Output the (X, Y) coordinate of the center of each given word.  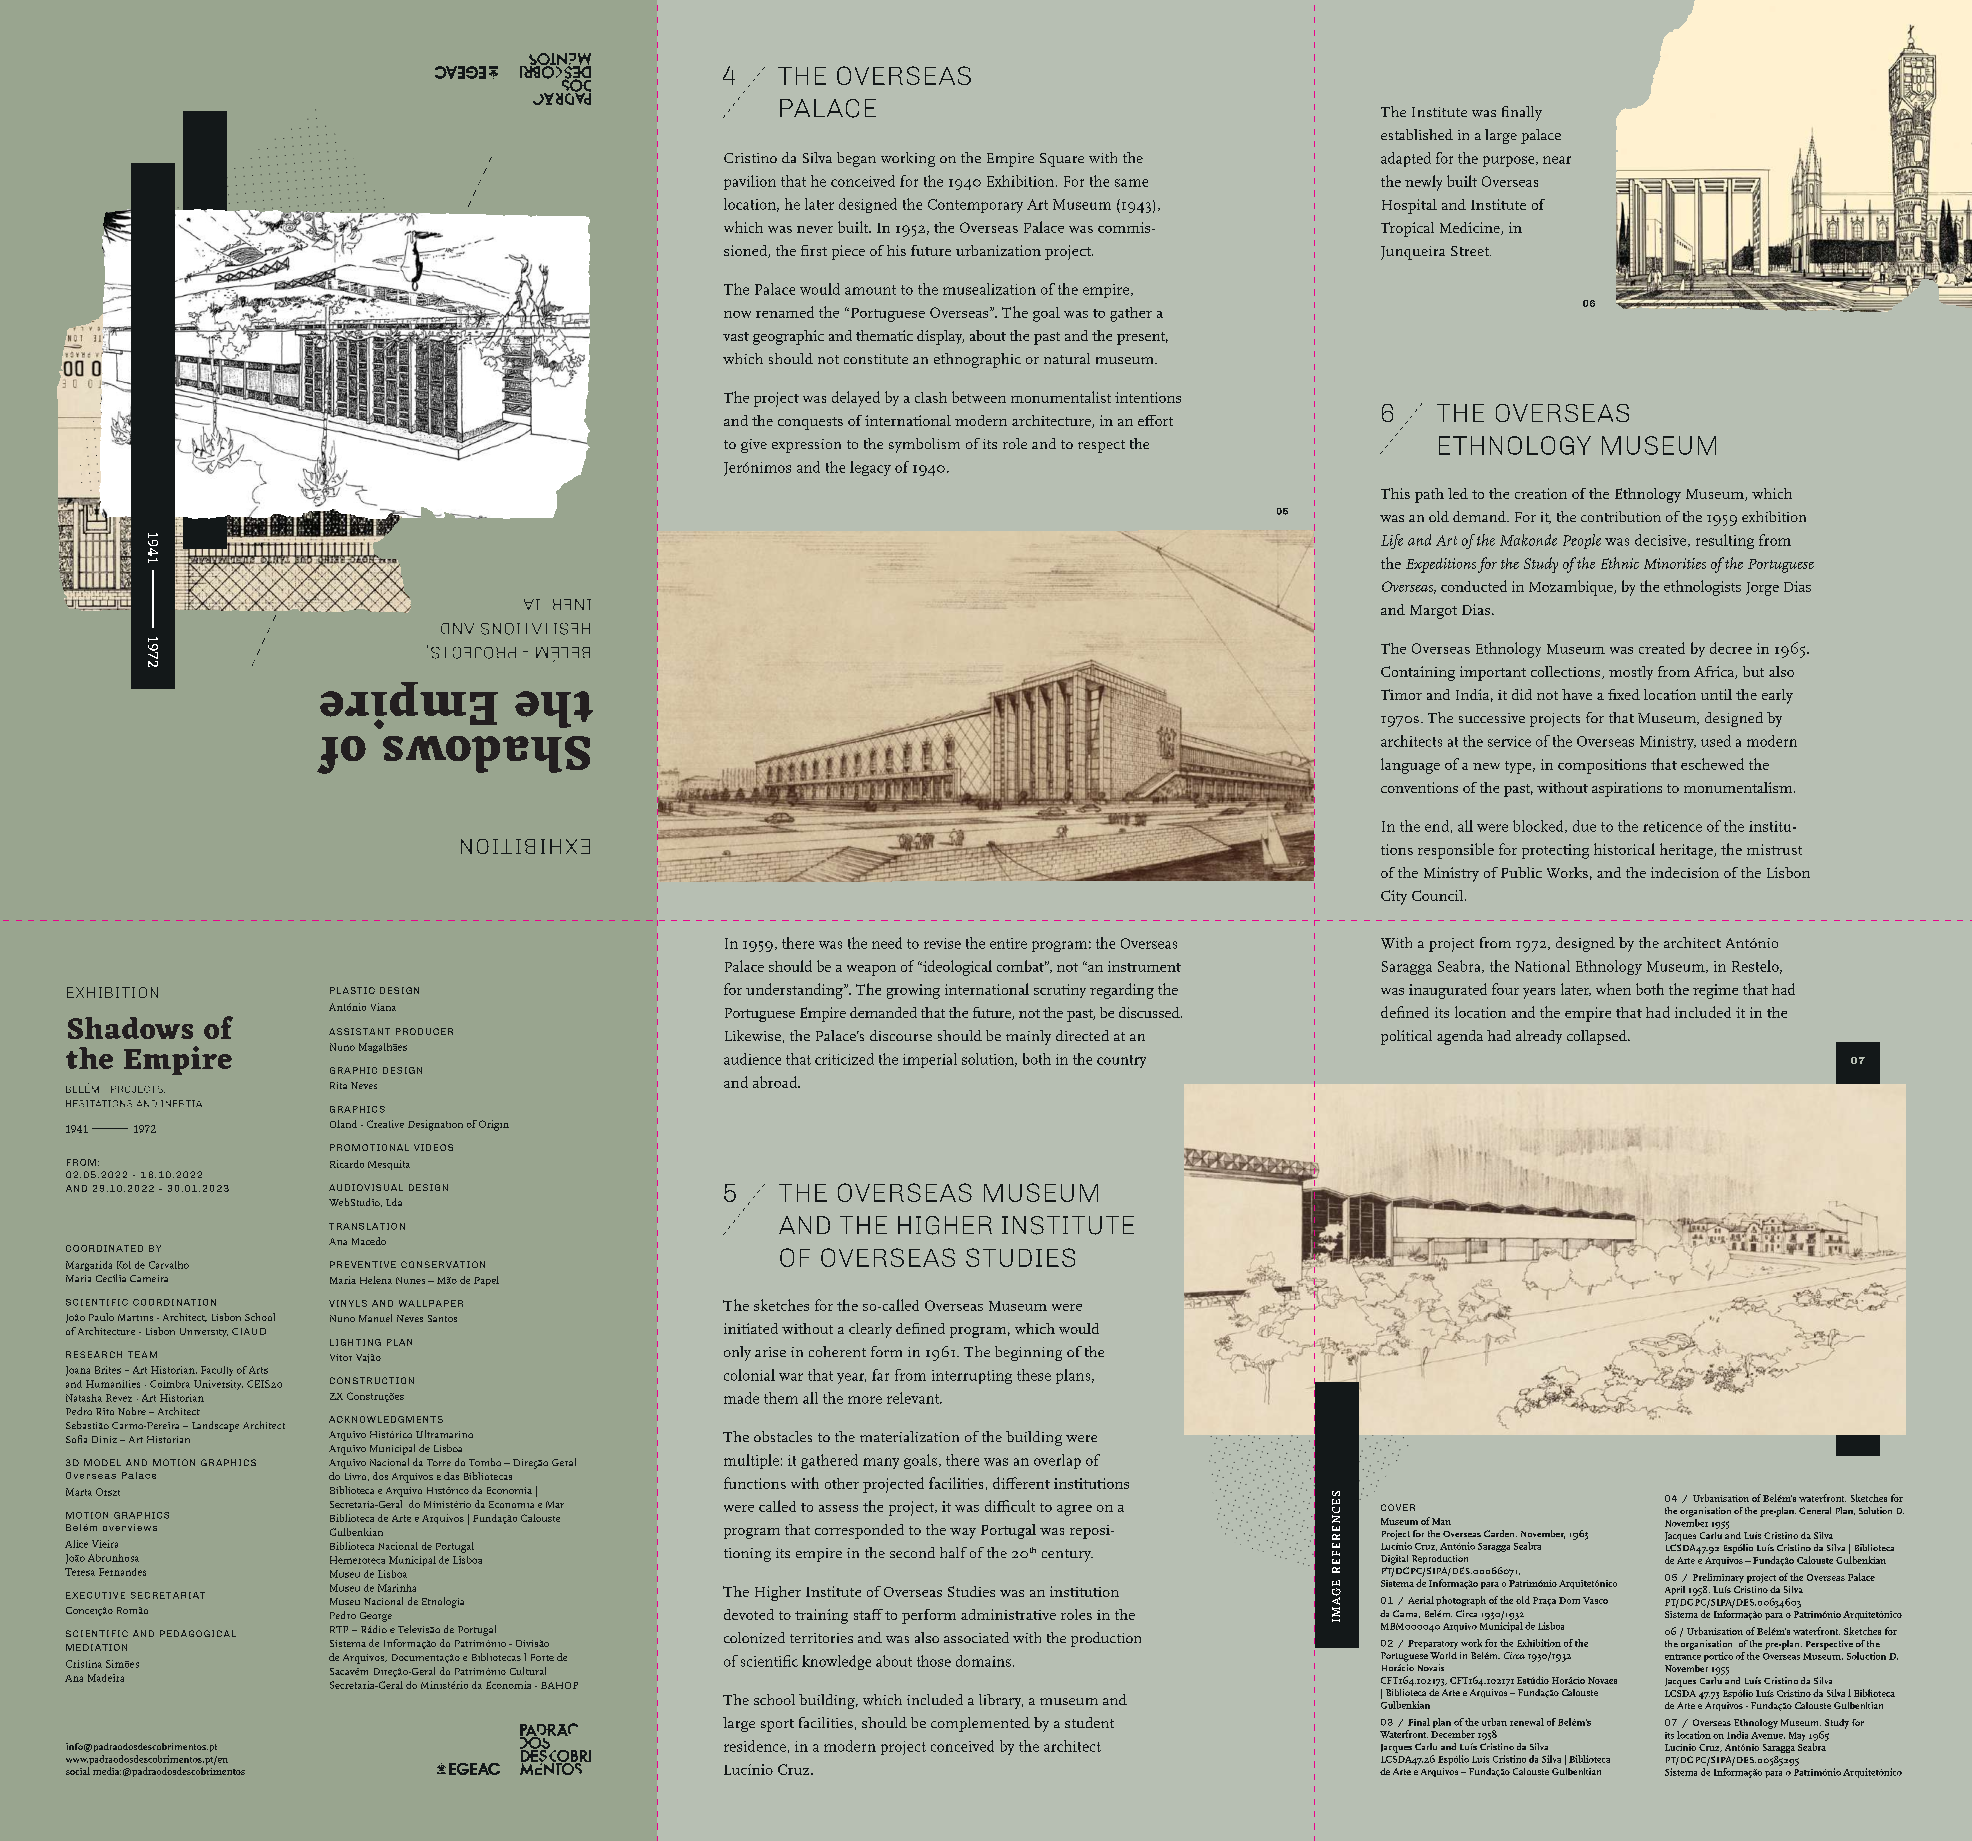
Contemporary (975, 206)
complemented (980, 1724)
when (1613, 989)
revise (942, 943)
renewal (1527, 1722)
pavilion (750, 182)
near (1557, 160)
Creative (385, 1124)
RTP (339, 1629)
